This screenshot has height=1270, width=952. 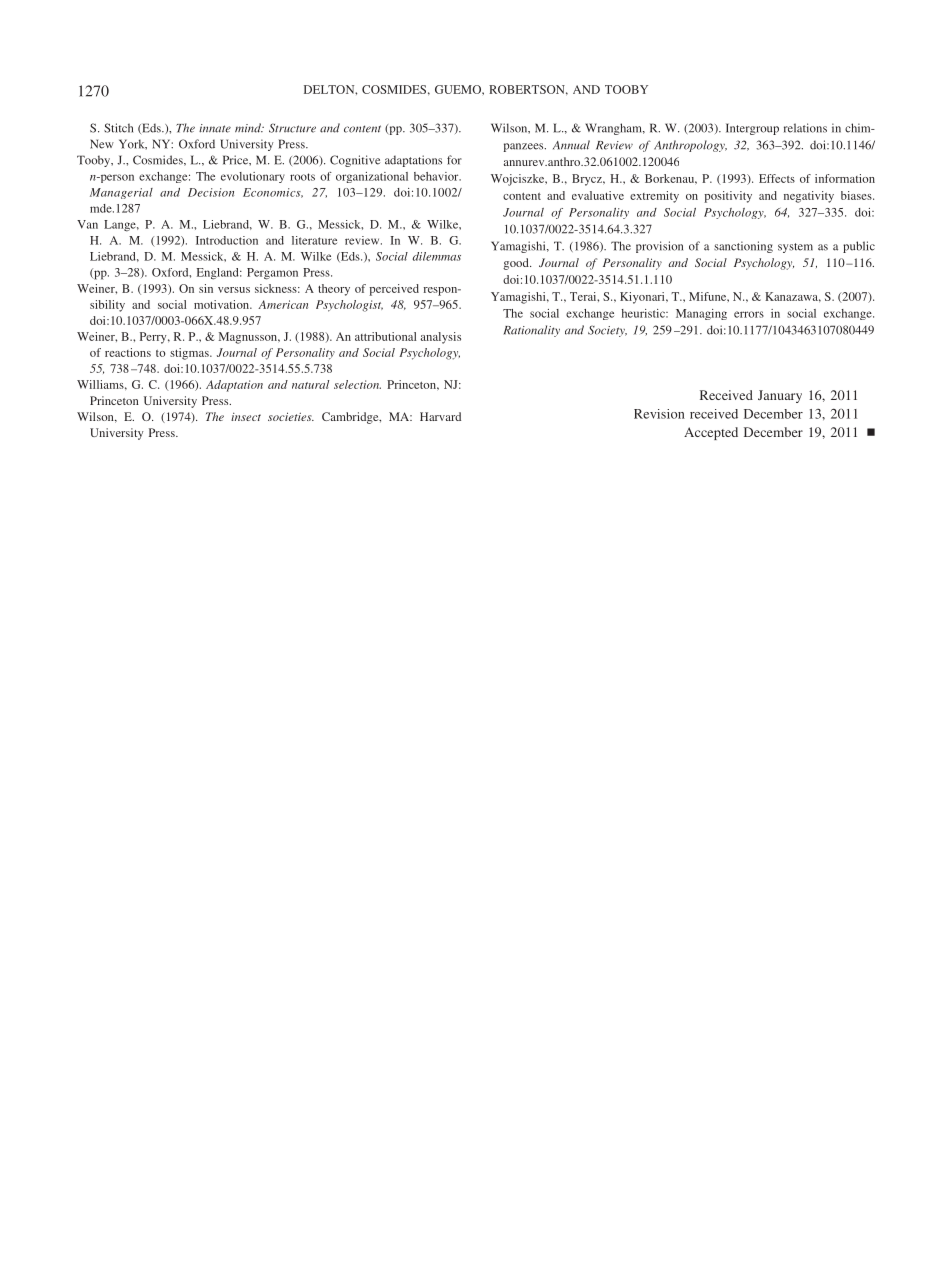 What do you see at coordinates (394, 290) in the screenshot?
I see `perceived` at bounding box center [394, 290].
